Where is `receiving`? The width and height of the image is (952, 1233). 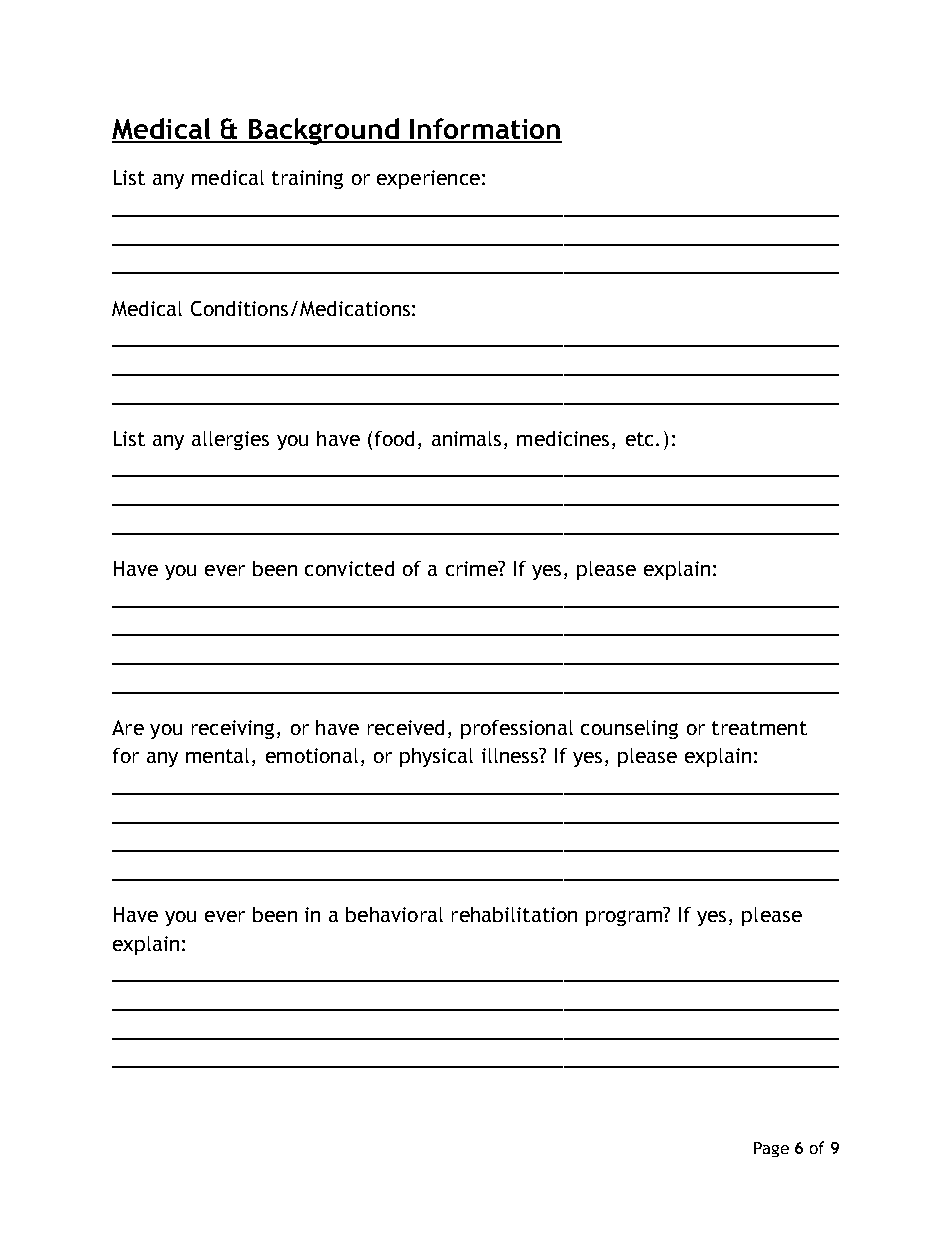 receiving is located at coordinates (233, 729).
